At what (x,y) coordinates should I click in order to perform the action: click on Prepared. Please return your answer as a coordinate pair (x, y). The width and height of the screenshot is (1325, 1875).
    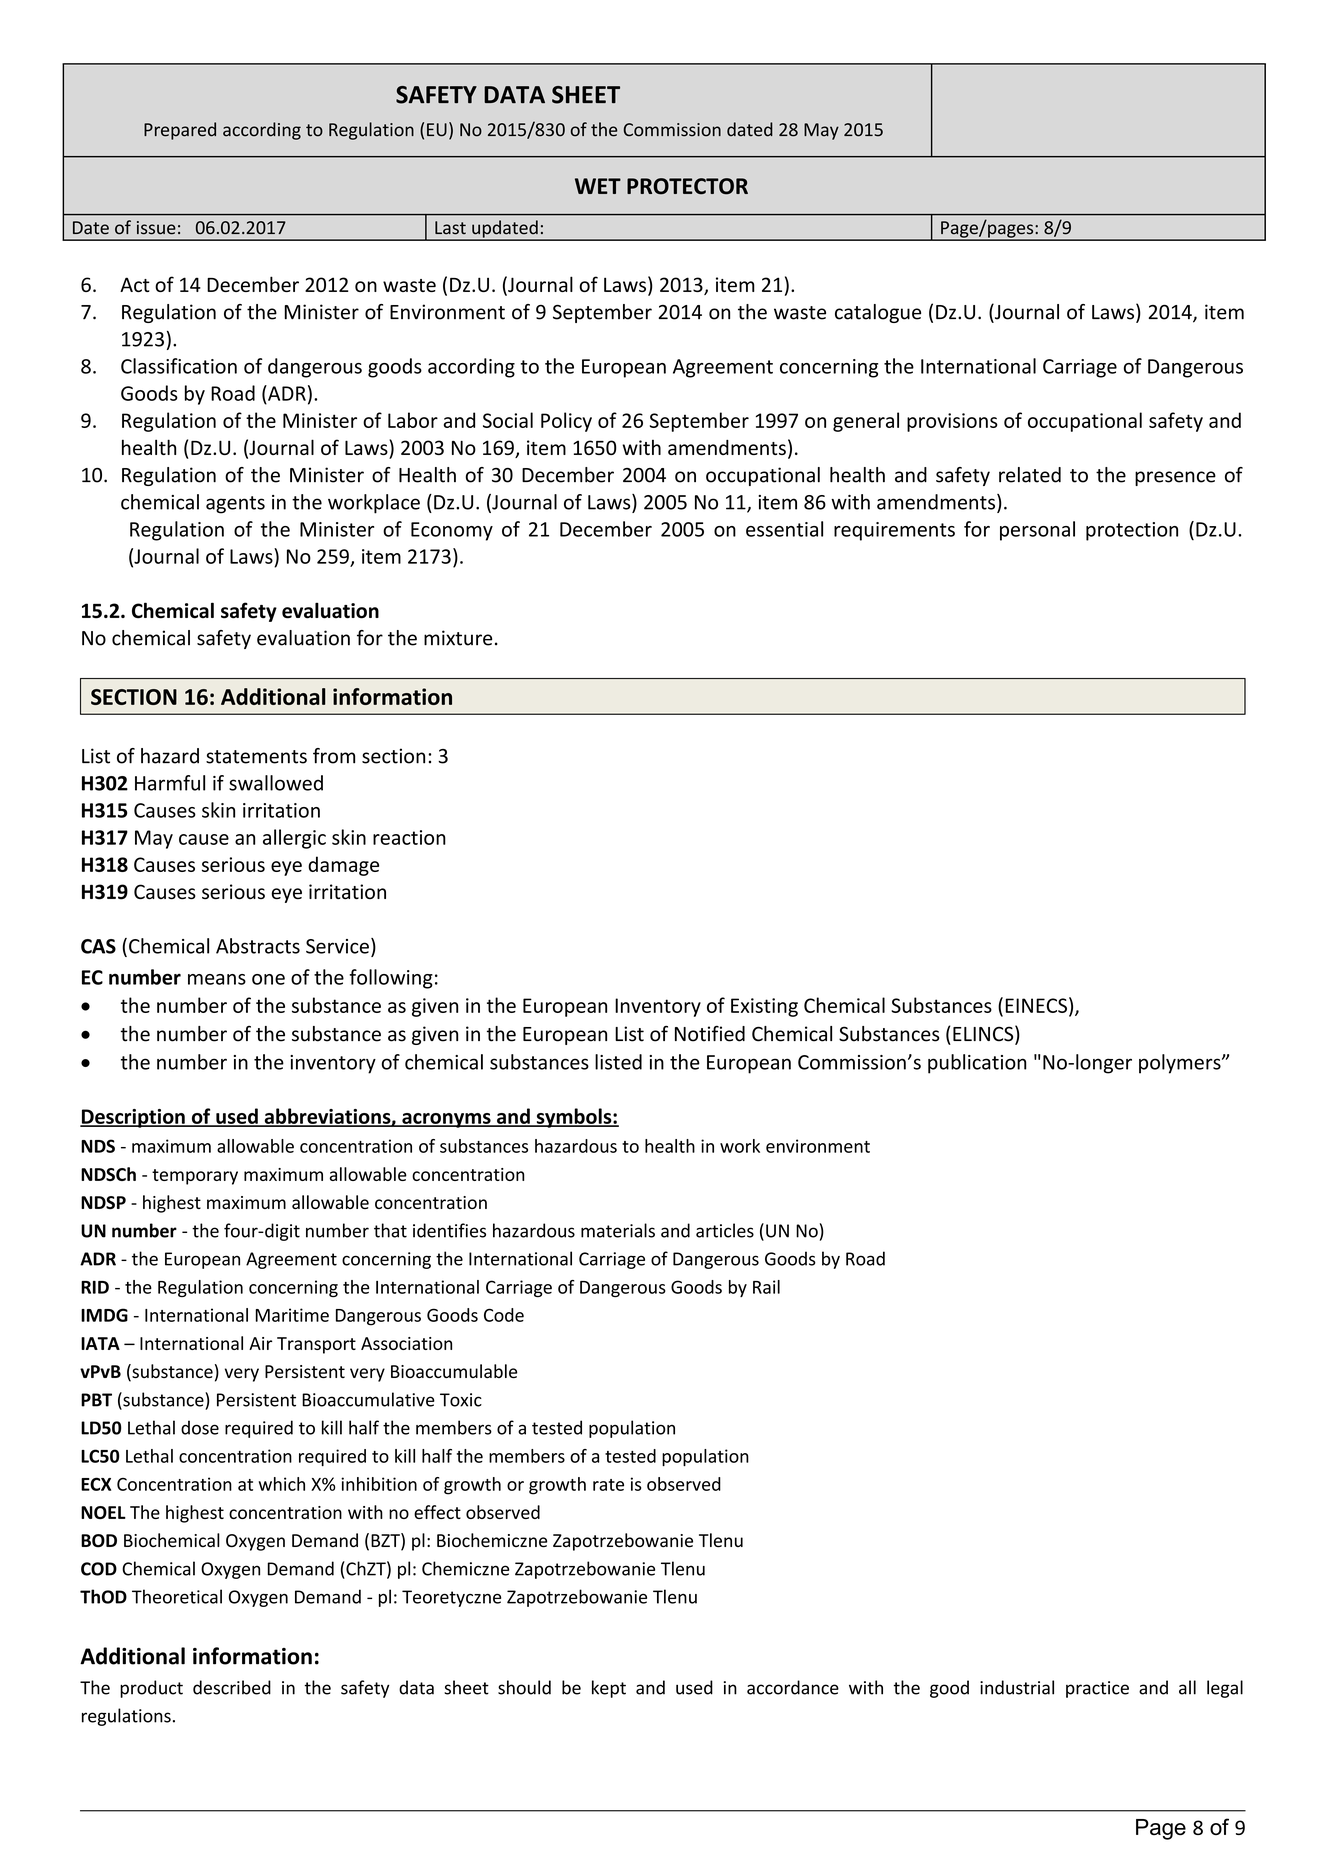
    Looking at the image, I should click on (180, 131).
